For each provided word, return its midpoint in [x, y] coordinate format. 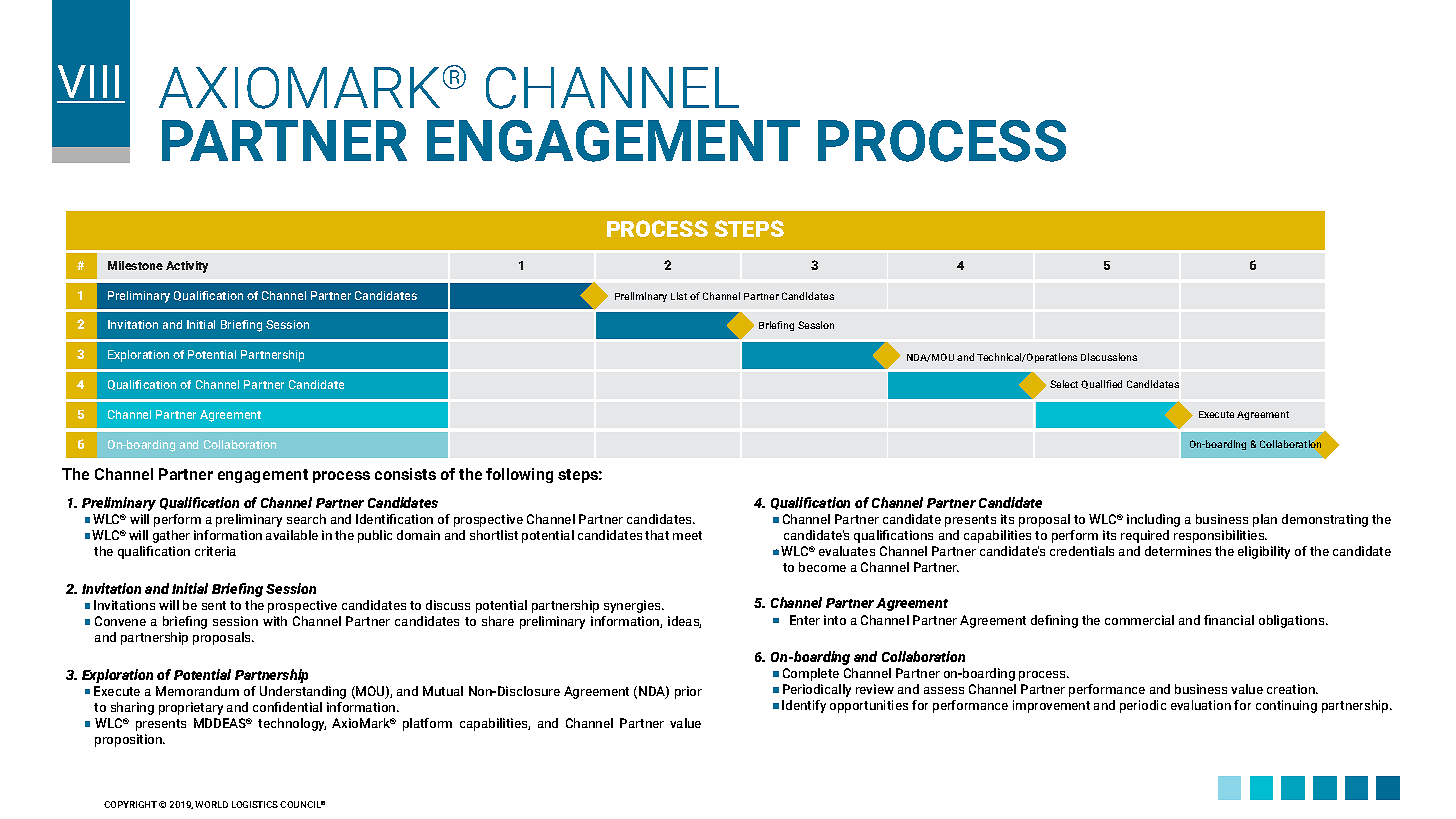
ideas [684, 622]
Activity [187, 267]
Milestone [135, 265]
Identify [804, 706]
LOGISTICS [256, 804]
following [519, 475]
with [275, 621]
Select [1066, 384]
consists [405, 474]
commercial [1139, 620]
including [1153, 520]
